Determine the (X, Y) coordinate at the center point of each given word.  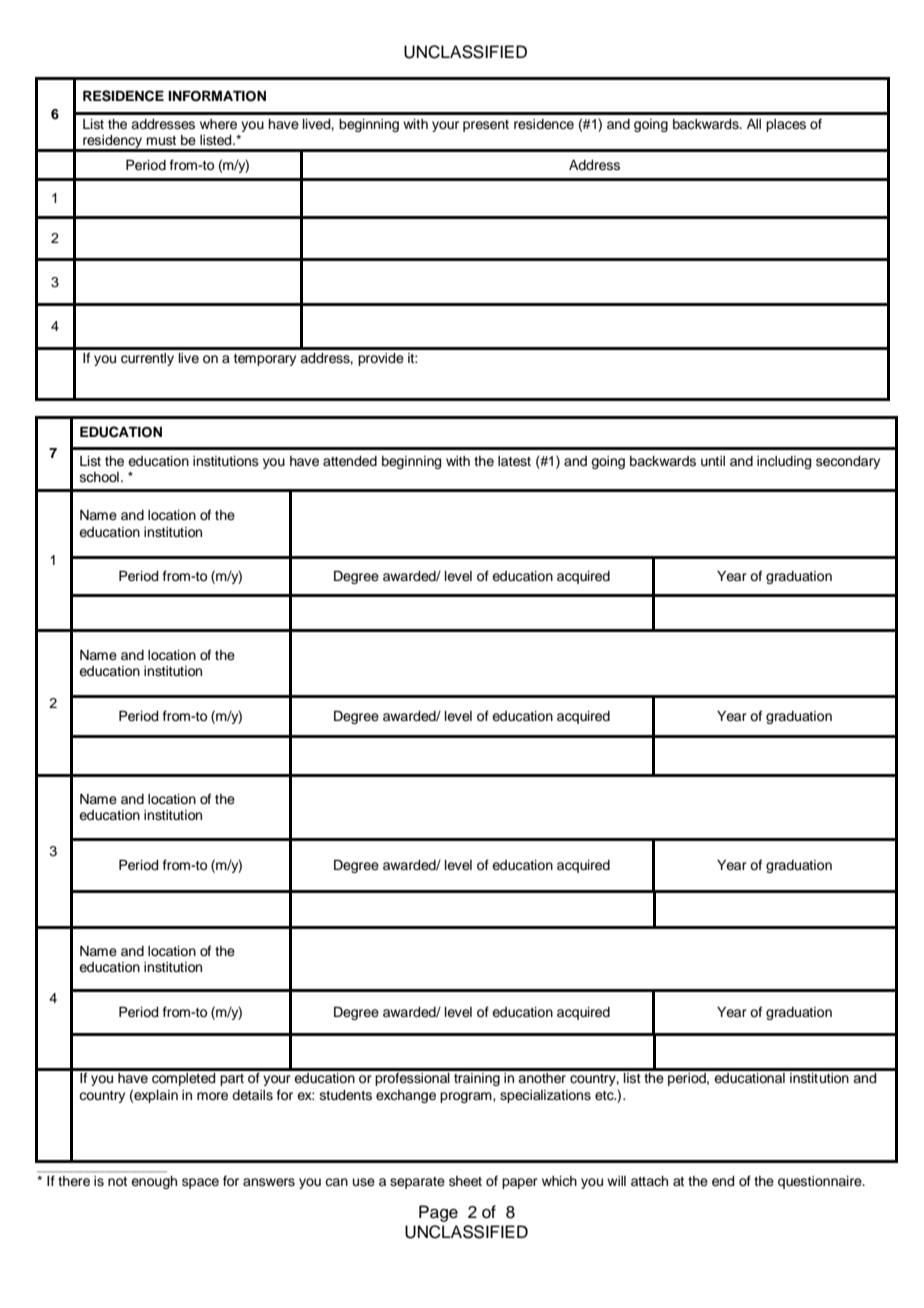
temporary (265, 360)
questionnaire (821, 1182)
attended (350, 461)
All (754, 124)
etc (605, 1096)
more (212, 1096)
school (99, 477)
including (784, 462)
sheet (465, 1181)
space (200, 1183)
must (161, 141)
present (486, 126)
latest (514, 461)
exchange (406, 1096)
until (713, 461)
